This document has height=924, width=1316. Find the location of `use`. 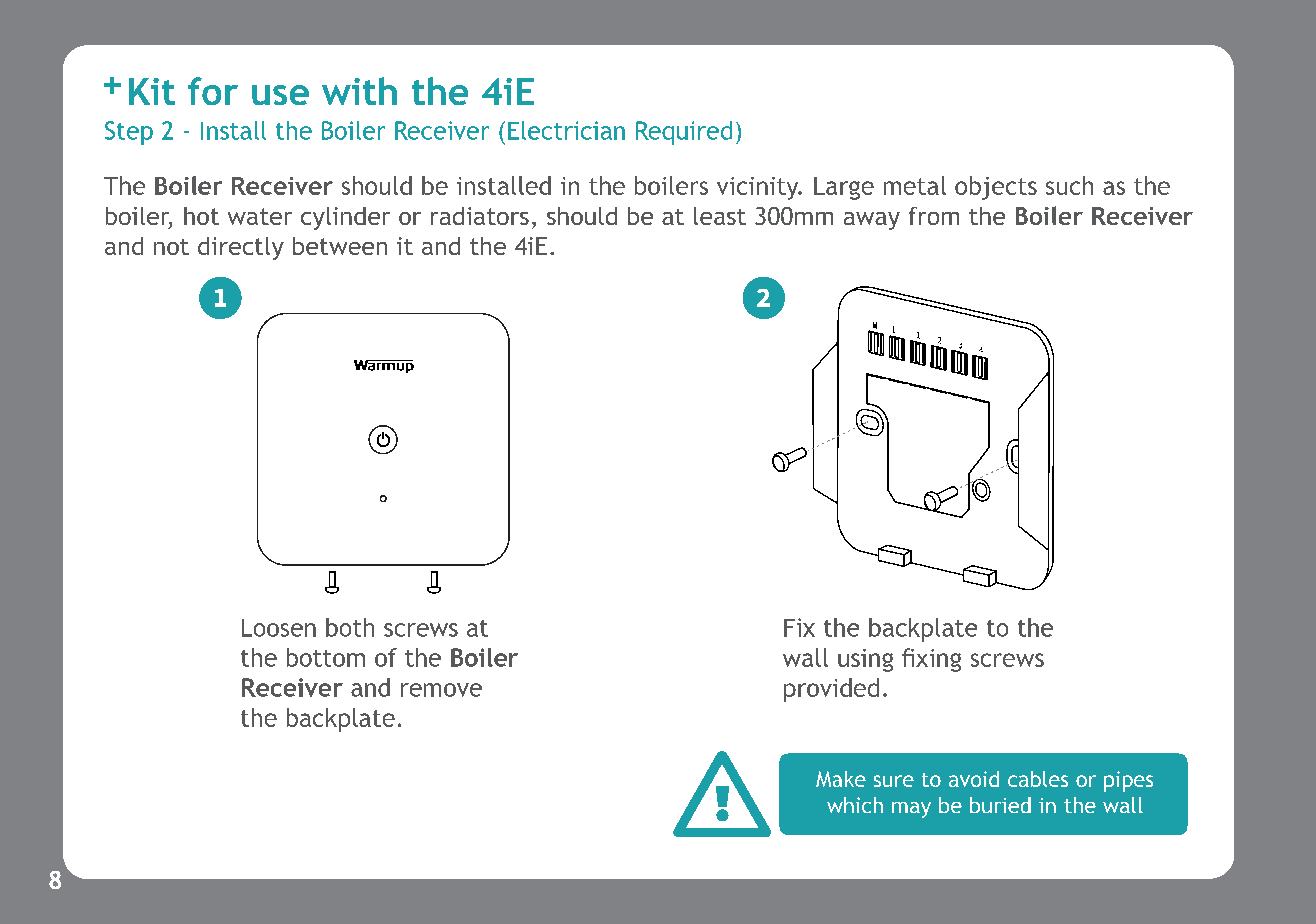

use is located at coordinates (280, 95).
